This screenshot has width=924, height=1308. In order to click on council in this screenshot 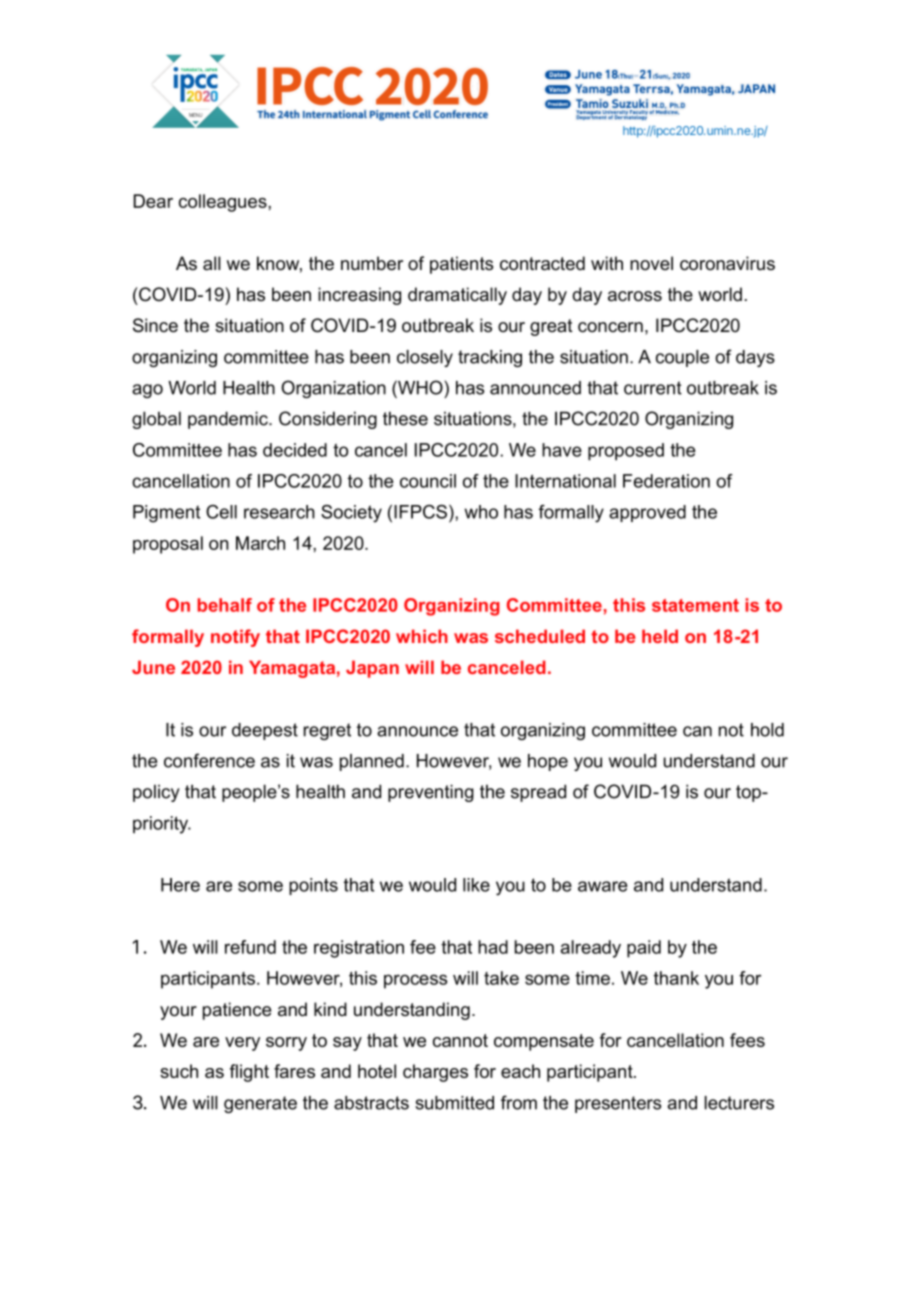, I will do `click(428, 481)`.
